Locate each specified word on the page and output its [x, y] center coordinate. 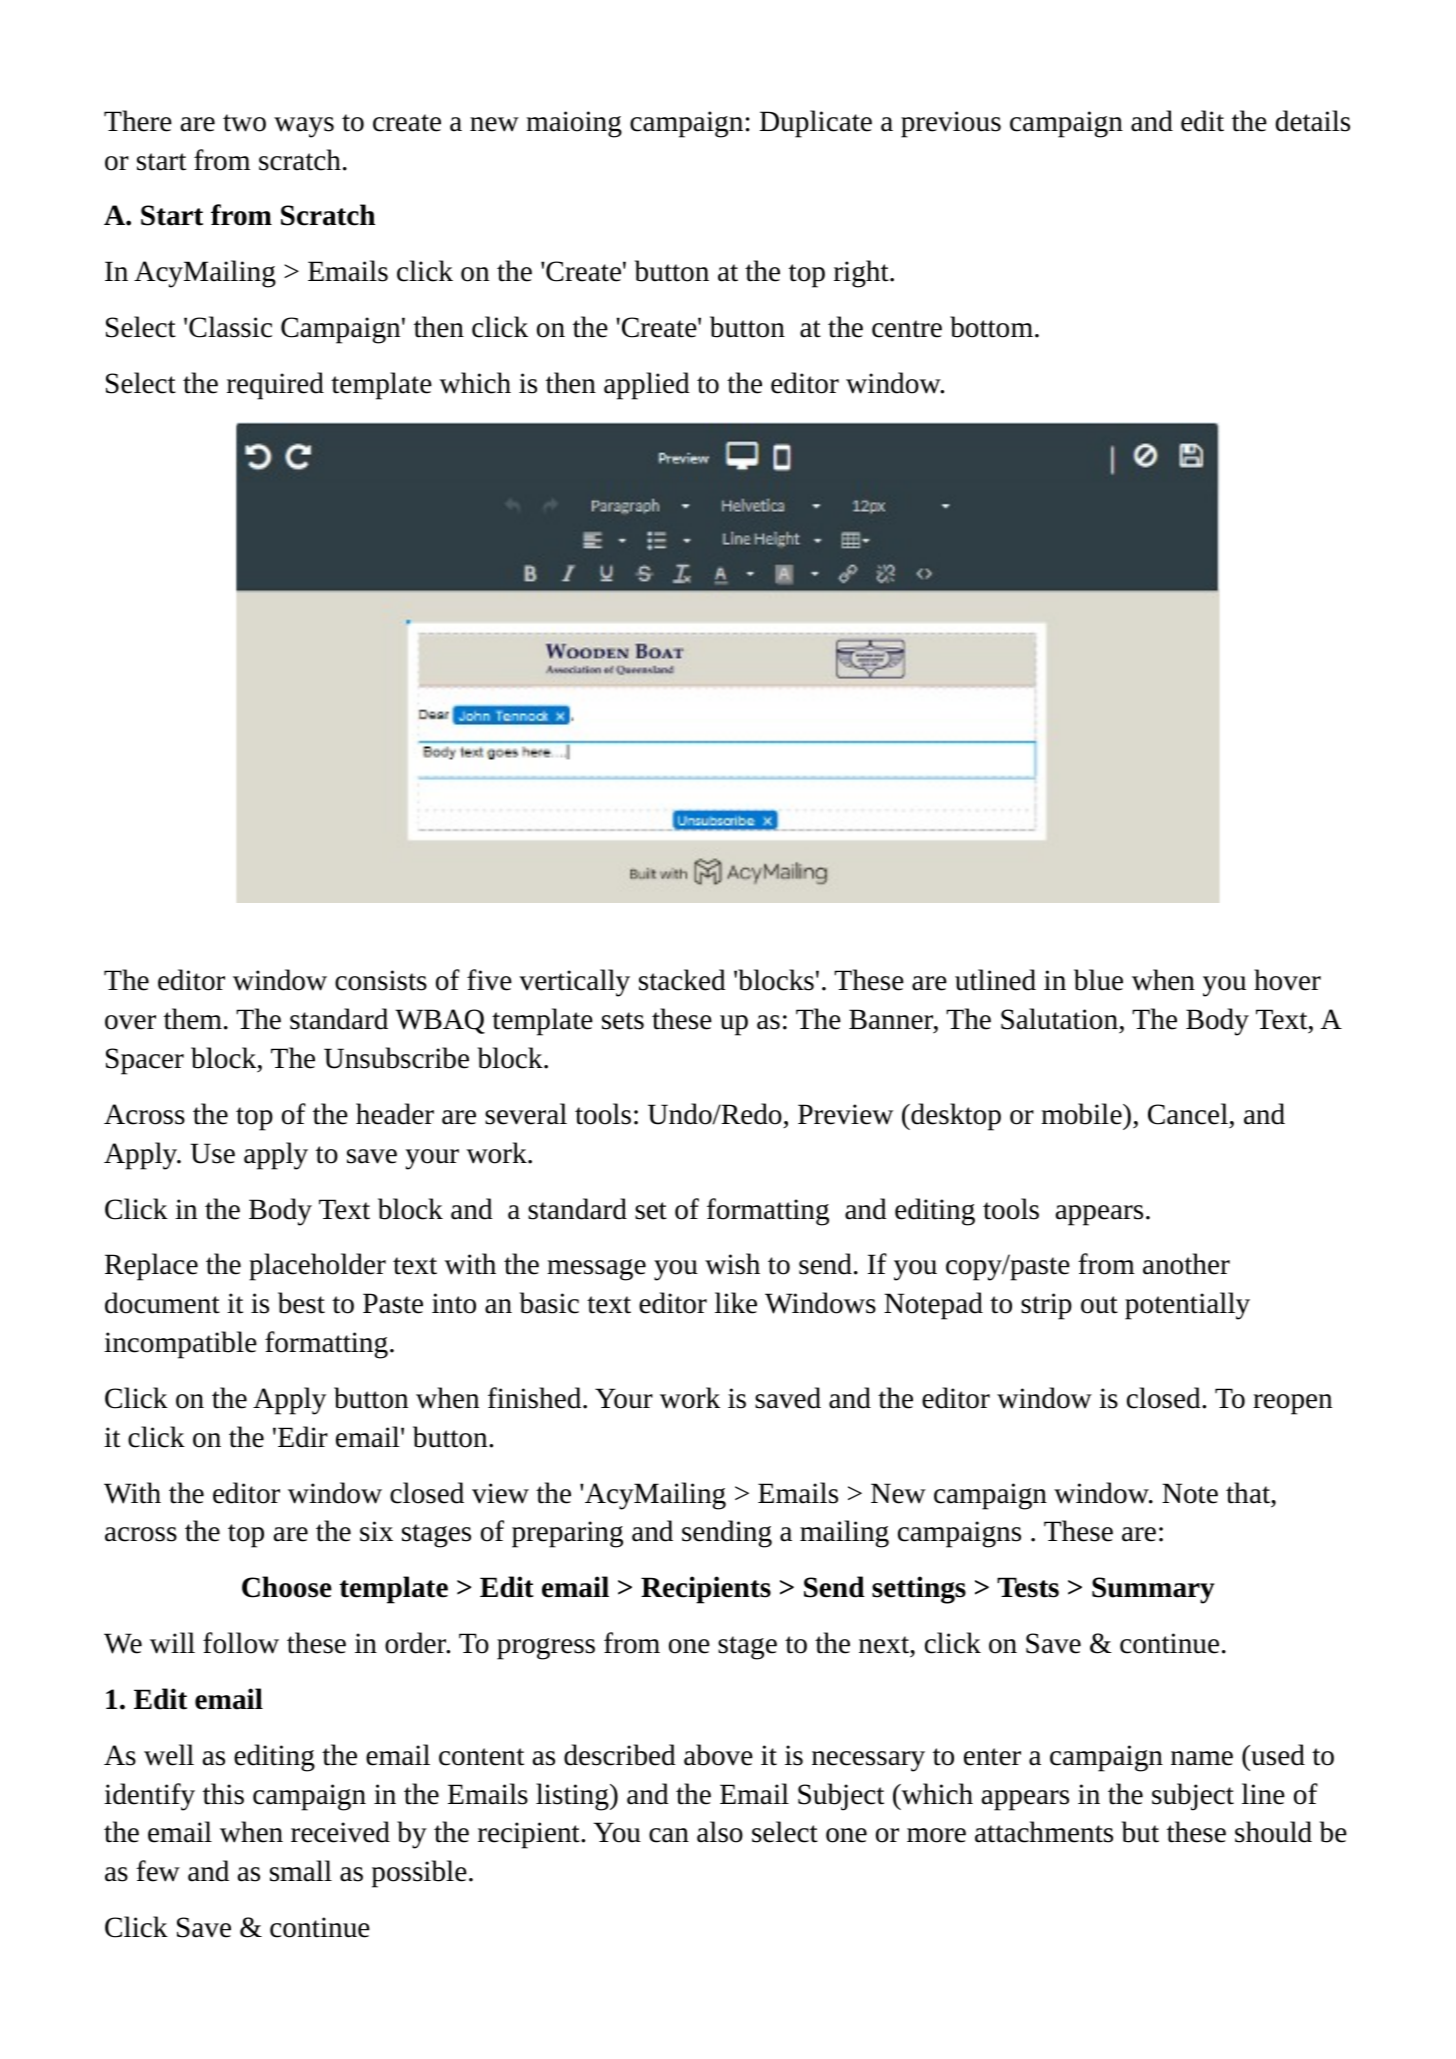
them [193, 1019]
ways [304, 127]
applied [647, 386]
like [736, 1303]
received [340, 1832]
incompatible [180, 1345]
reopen [1292, 1404]
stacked [682, 980]
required [275, 386]
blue [1098, 980]
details [1313, 121]
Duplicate [816, 124]
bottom [991, 327]
